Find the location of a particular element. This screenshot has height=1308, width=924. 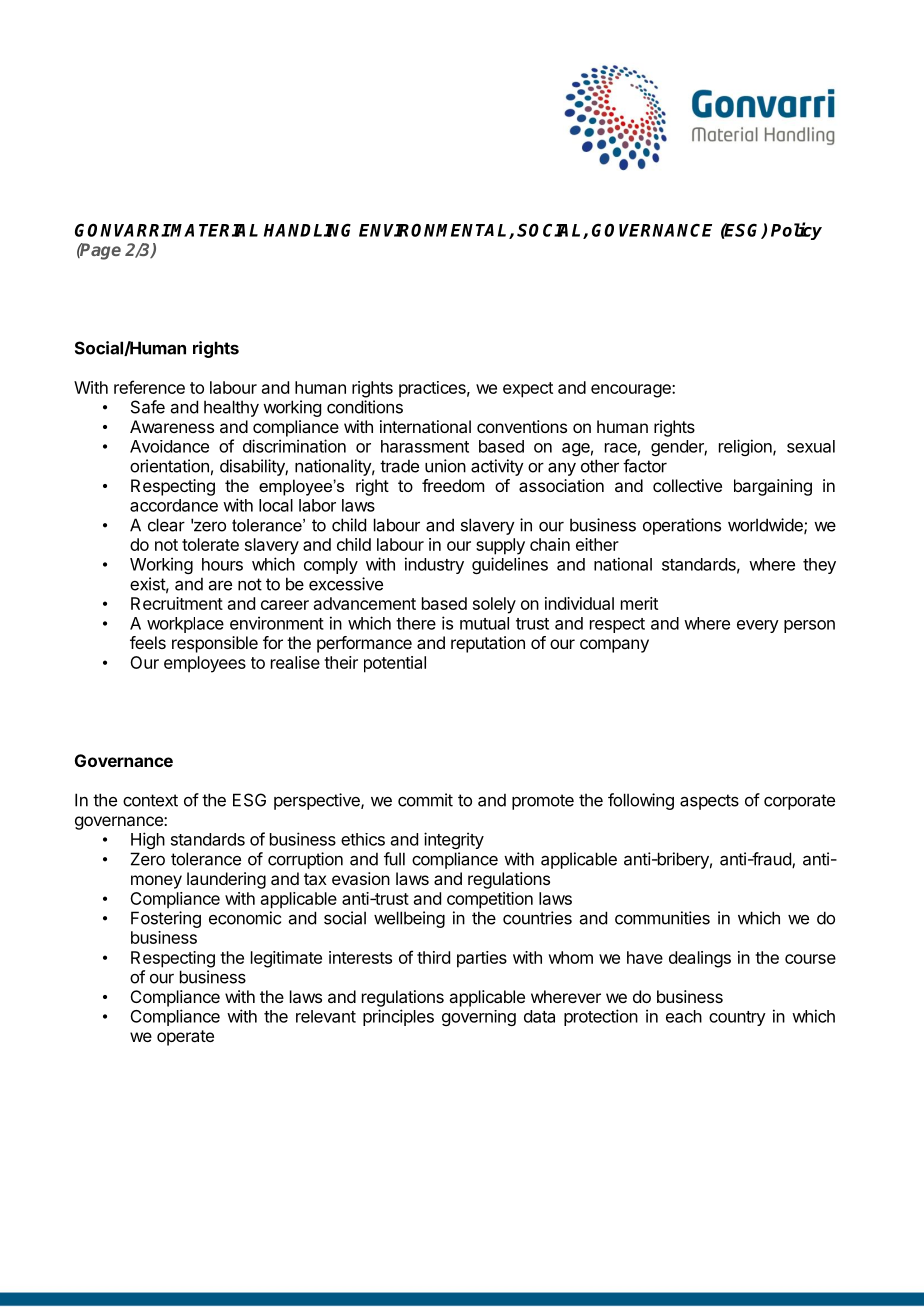

reference is located at coordinates (149, 387).
